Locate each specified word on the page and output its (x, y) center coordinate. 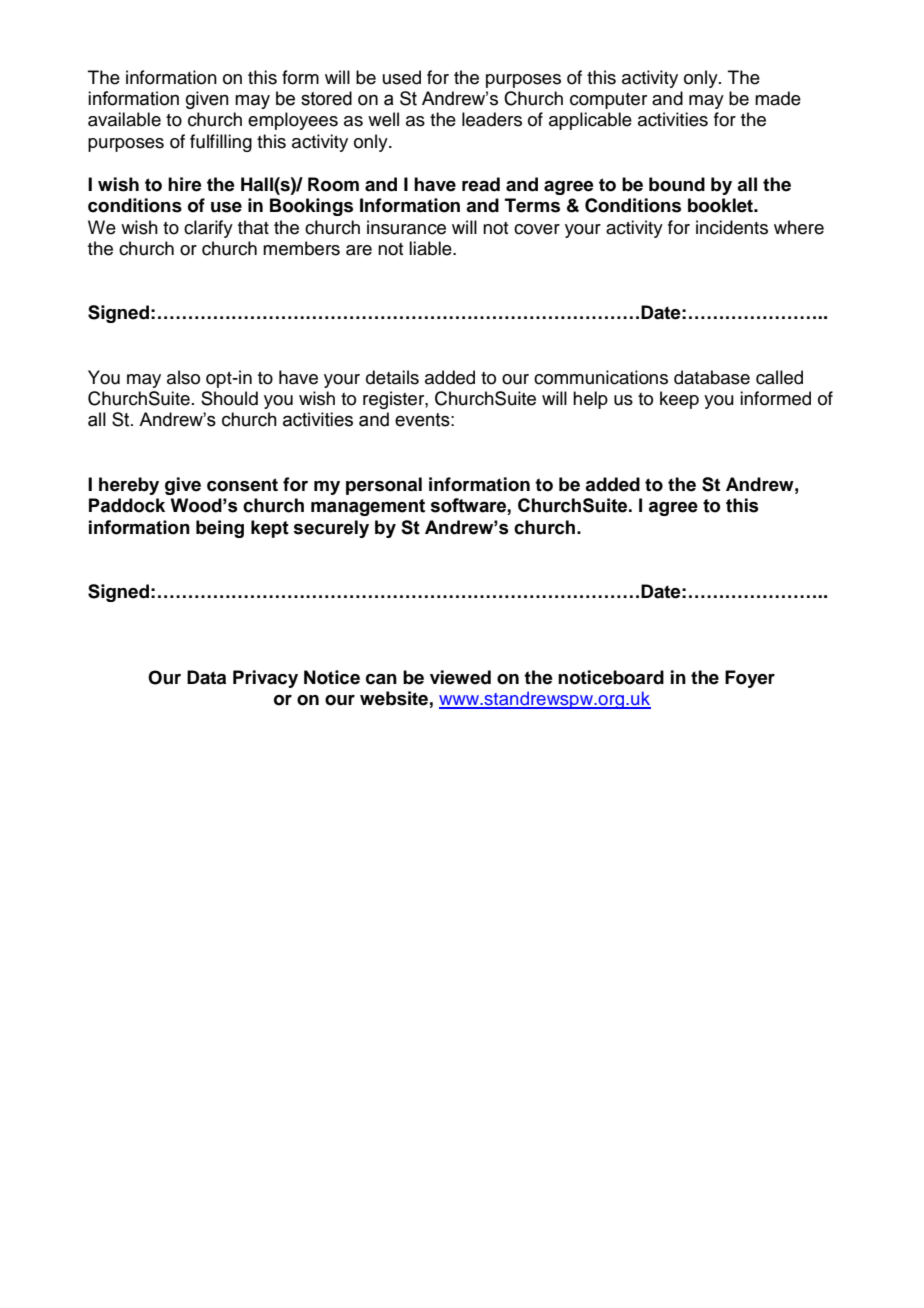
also (183, 377)
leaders (492, 119)
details (392, 377)
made (778, 98)
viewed (460, 677)
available (124, 119)
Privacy (265, 679)
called (779, 377)
